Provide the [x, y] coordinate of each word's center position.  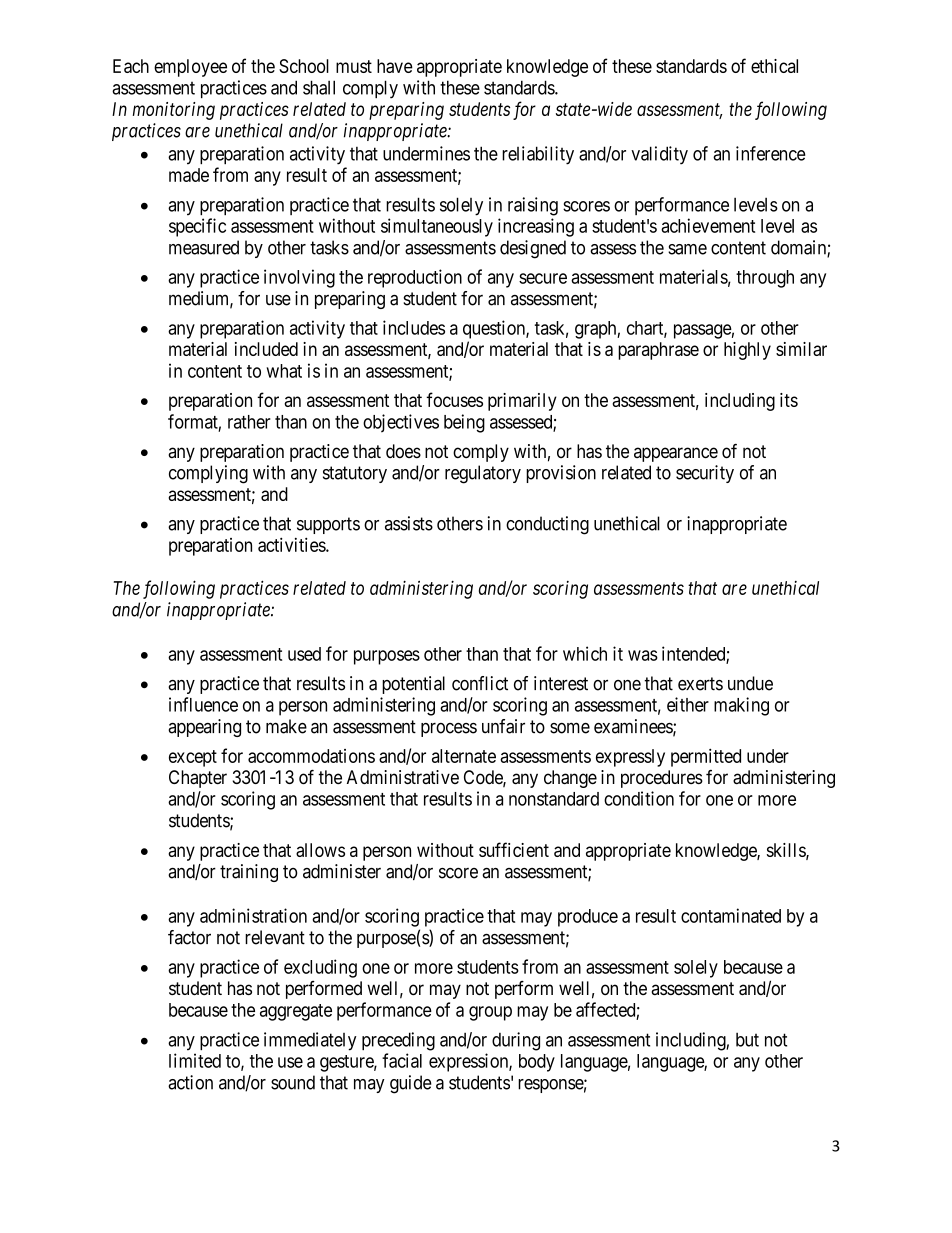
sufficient [514, 849]
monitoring [174, 111]
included [266, 349]
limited [195, 1060]
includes [414, 327]
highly [747, 351]
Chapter [198, 779]
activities [292, 544]
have [395, 66]
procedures [662, 779]
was [643, 655]
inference [771, 153]
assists [409, 523]
